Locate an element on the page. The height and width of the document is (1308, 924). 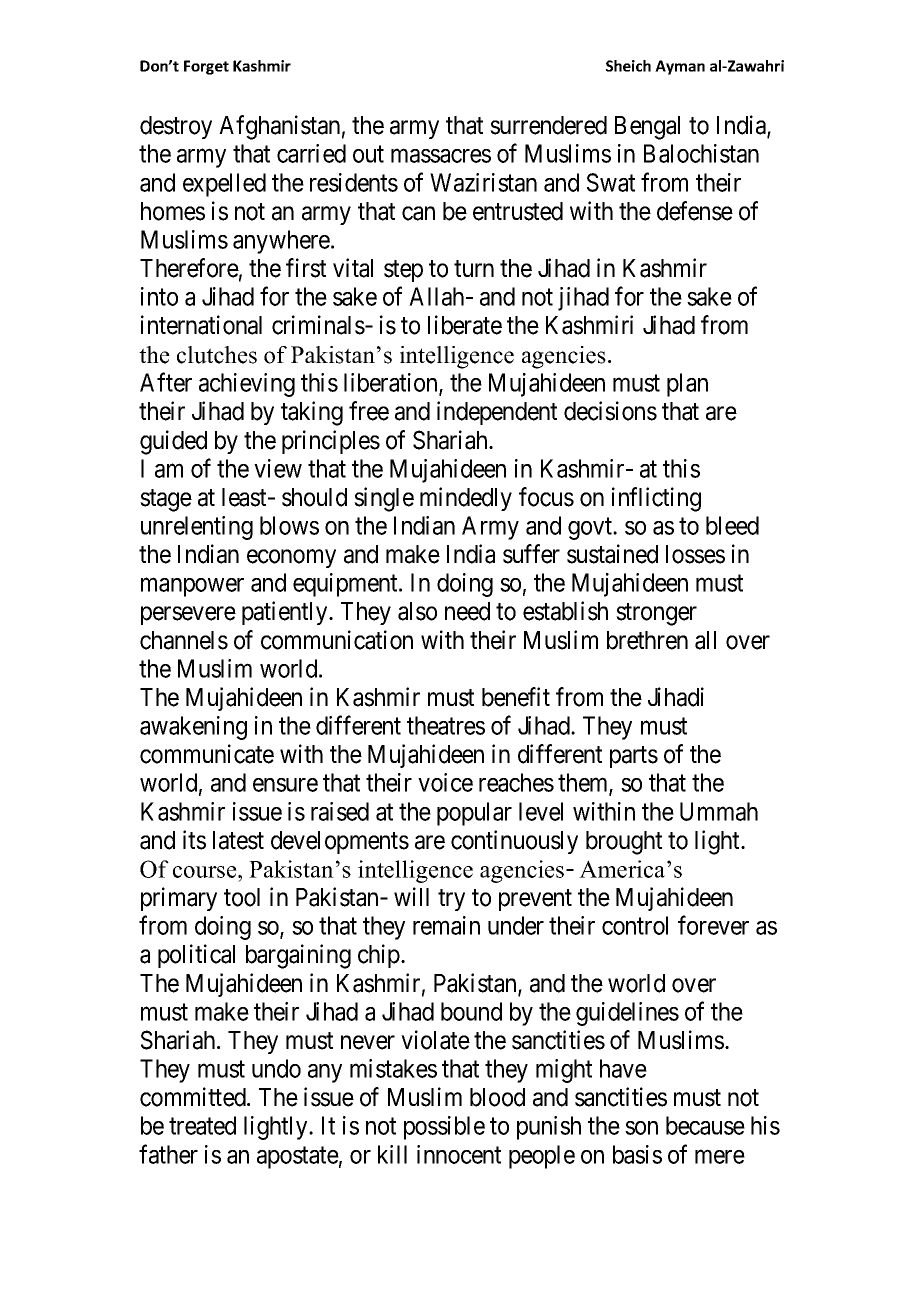
possible is located at coordinates (444, 1128).
